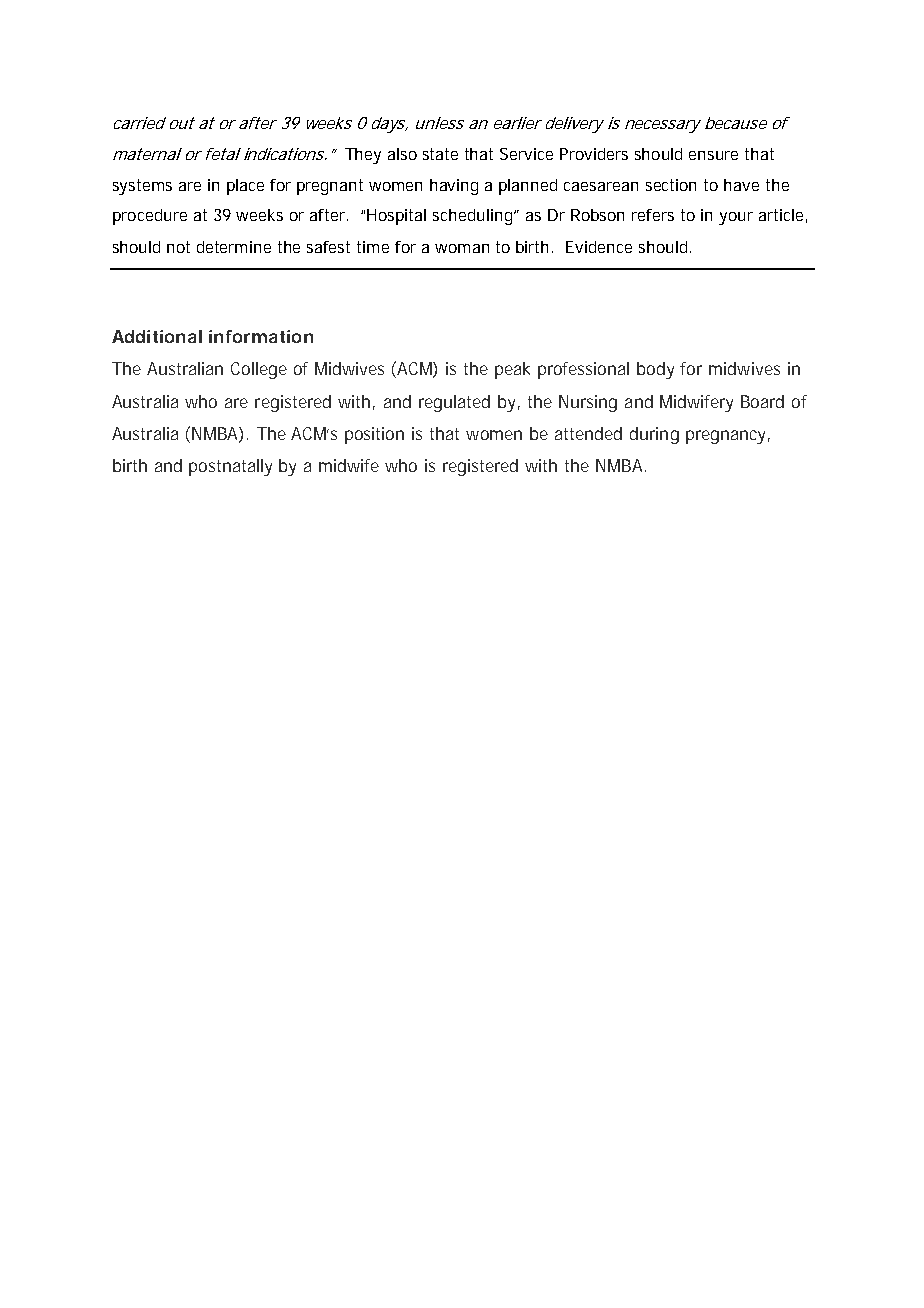  What do you see at coordinates (261, 336) in the screenshot?
I see `information` at bounding box center [261, 336].
